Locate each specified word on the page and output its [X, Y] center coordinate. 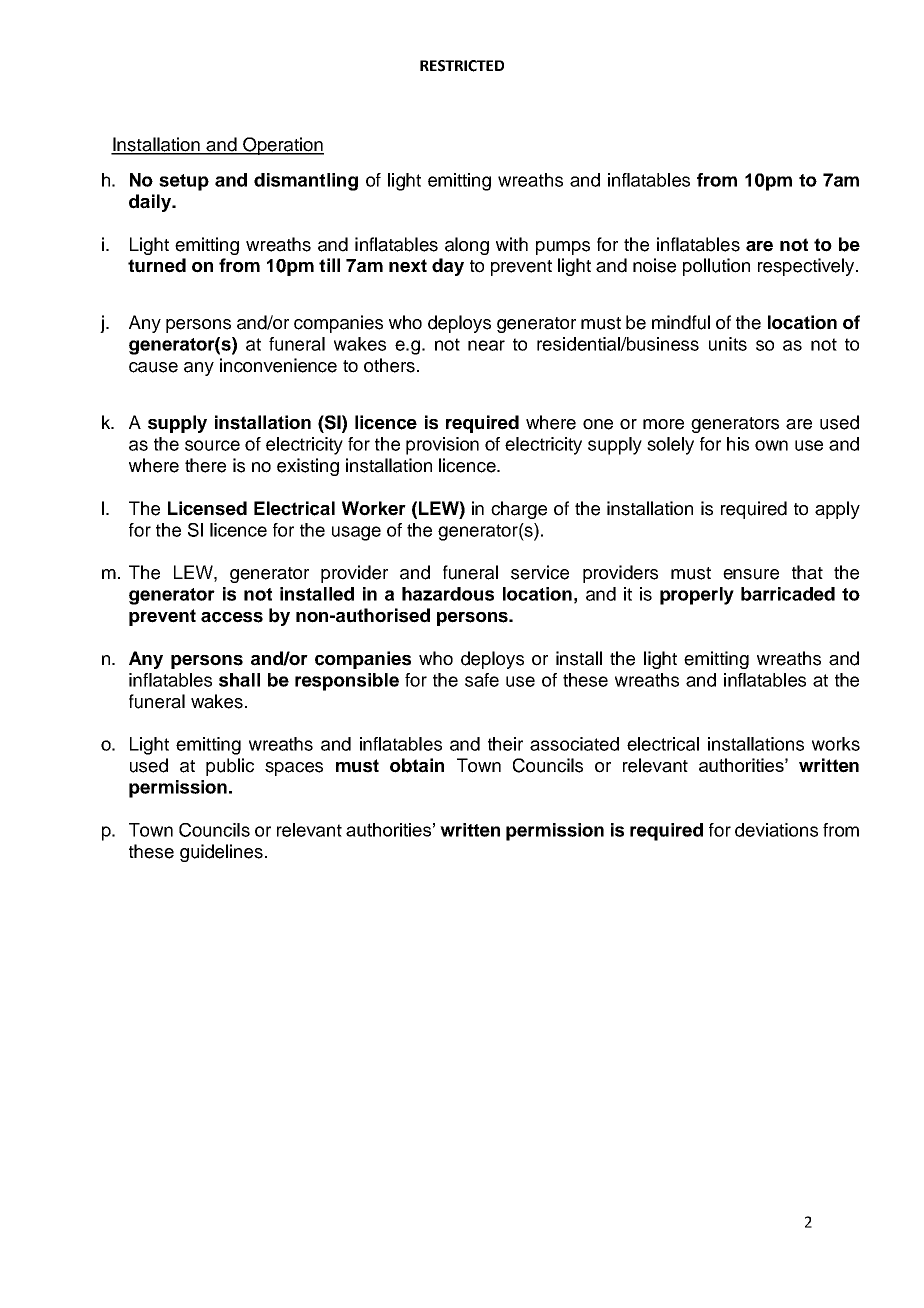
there [205, 465]
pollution [716, 267]
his [738, 444]
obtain [417, 765]
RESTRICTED [462, 66]
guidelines [221, 853]
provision [442, 446]
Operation [282, 146]
